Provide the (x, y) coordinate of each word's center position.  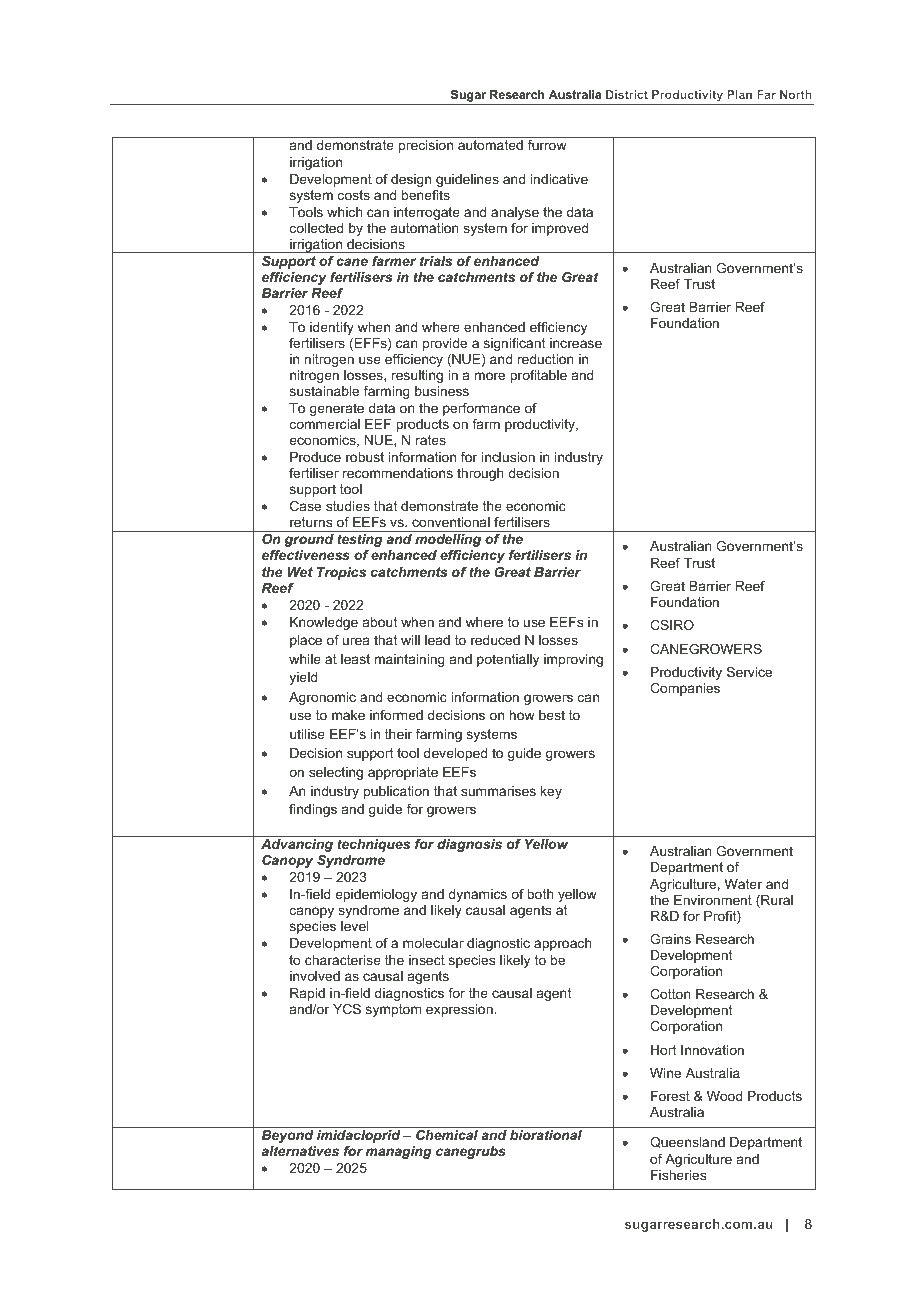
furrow (547, 145)
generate (337, 409)
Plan (739, 94)
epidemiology (376, 895)
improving (573, 660)
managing (399, 1152)
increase (576, 343)
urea (356, 641)
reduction (546, 359)
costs (354, 195)
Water (743, 884)
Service (749, 672)
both (540, 894)
